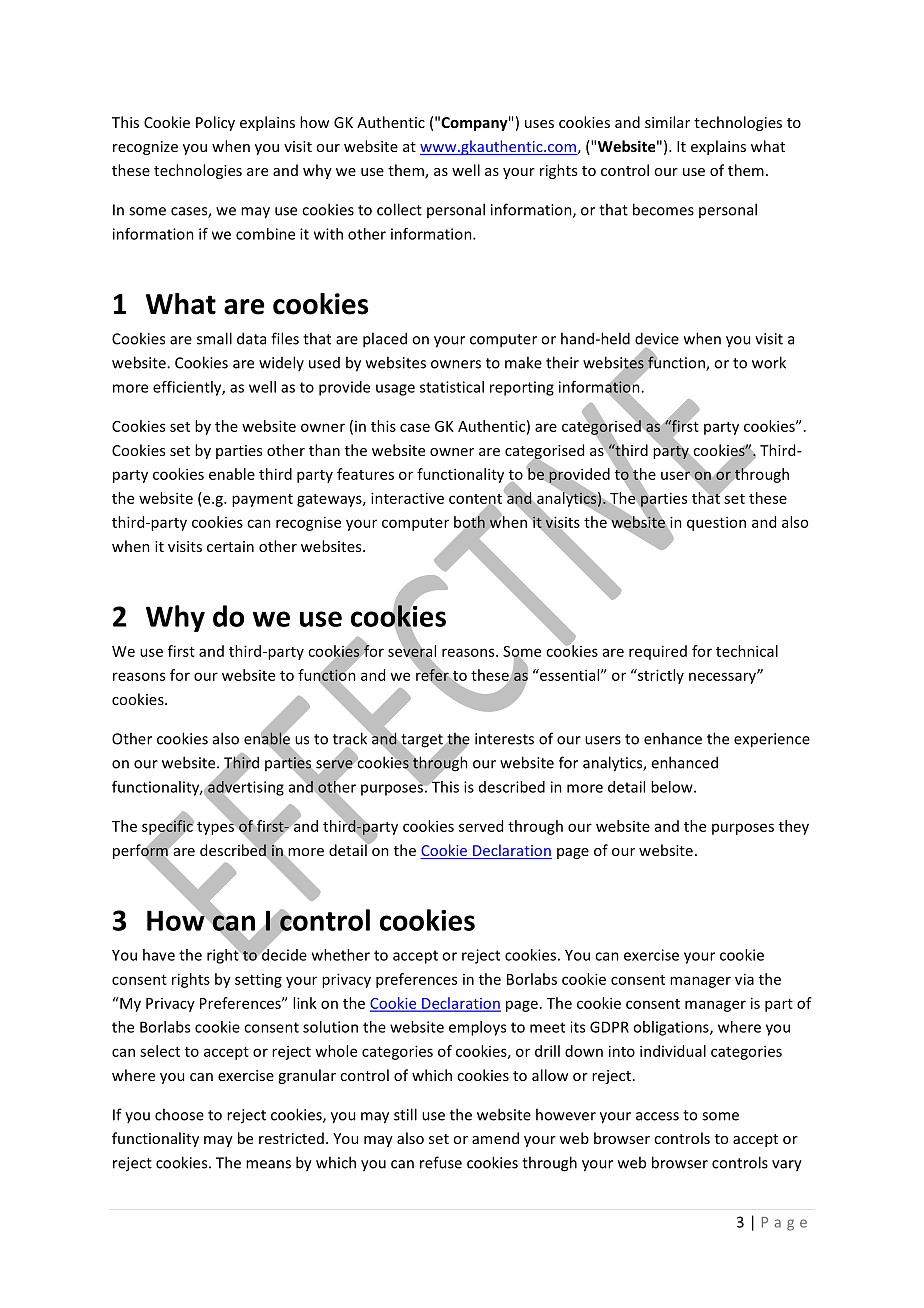 This screenshot has height=1308, width=924. What do you see at coordinates (215, 123) in the screenshot?
I see `Policy` at bounding box center [215, 123].
